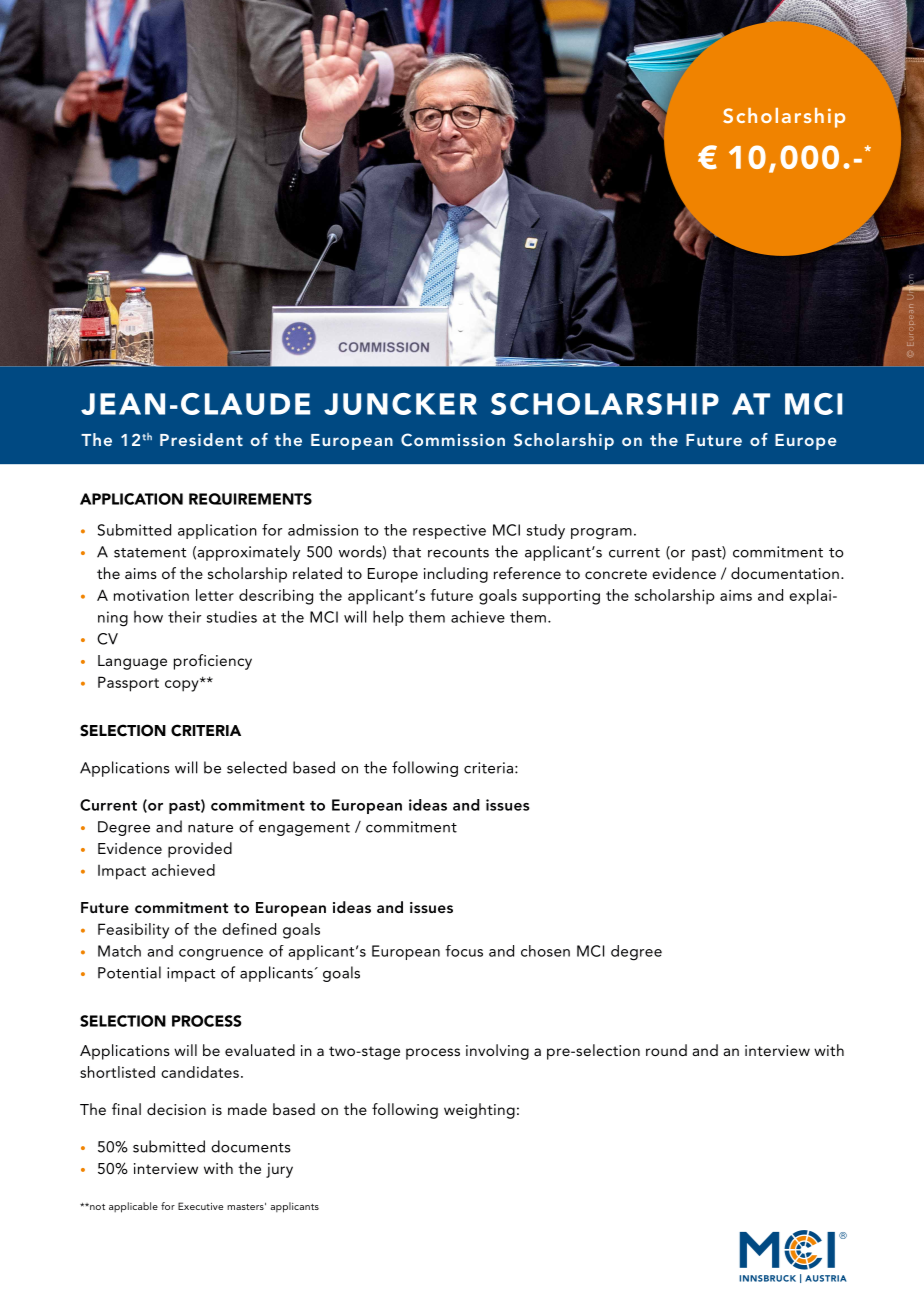 The height and width of the image is (1308, 924). Describe the element at coordinates (666, 1050) in the image. I see `round` at that location.
